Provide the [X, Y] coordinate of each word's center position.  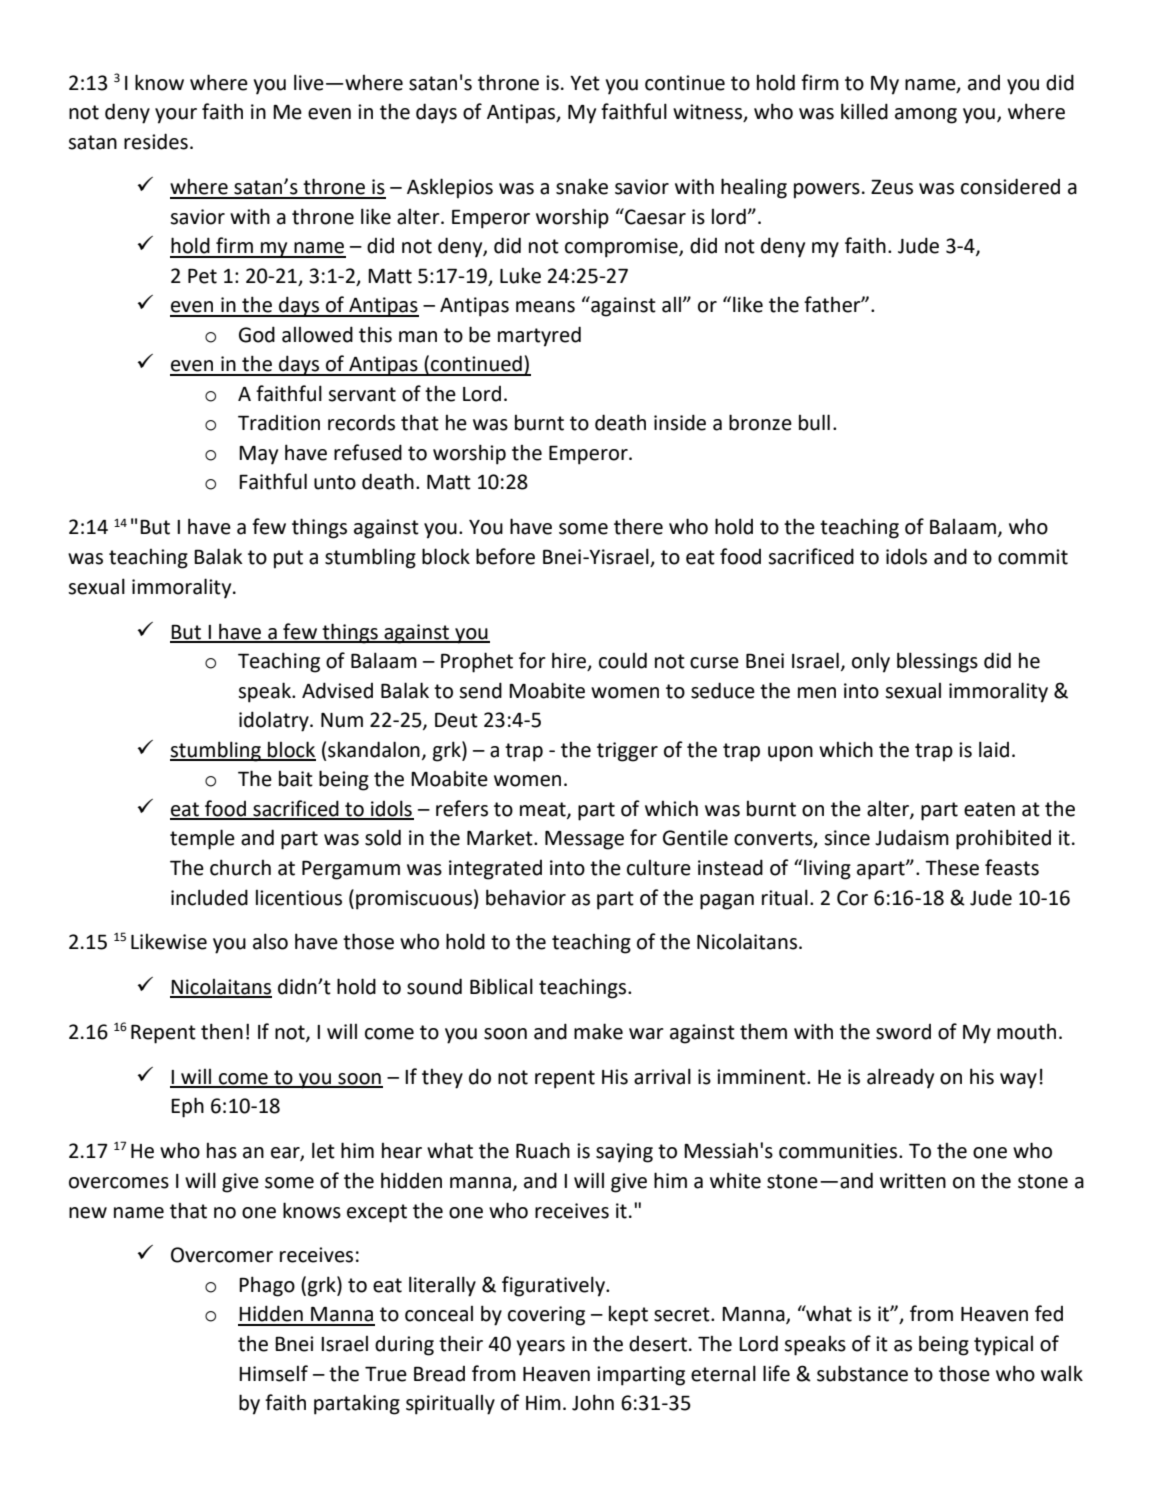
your [176, 116]
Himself [273, 1373]
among [926, 116]
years [541, 1348]
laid [994, 749]
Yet [585, 83]
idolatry [275, 721]
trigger [627, 752]
